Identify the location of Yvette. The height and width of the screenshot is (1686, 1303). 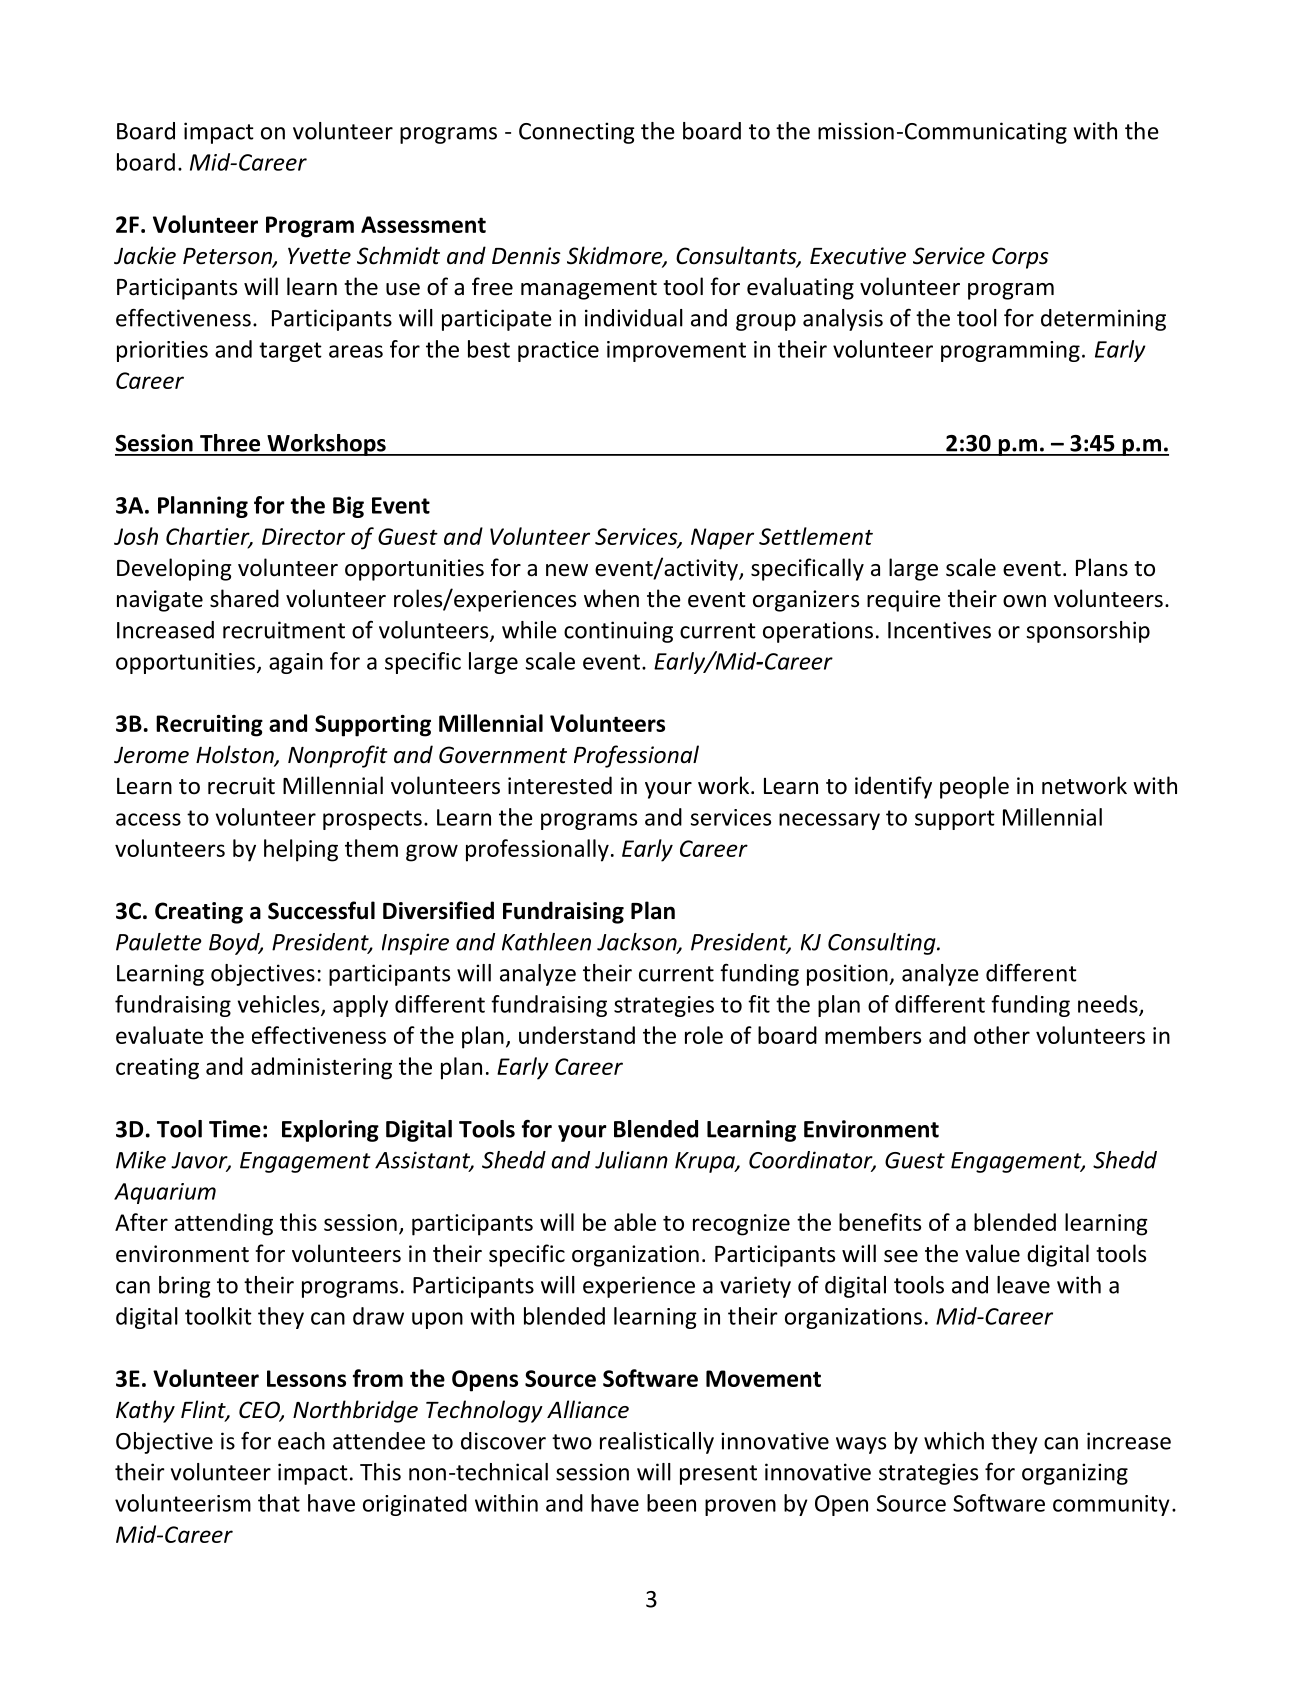
(319, 256).
